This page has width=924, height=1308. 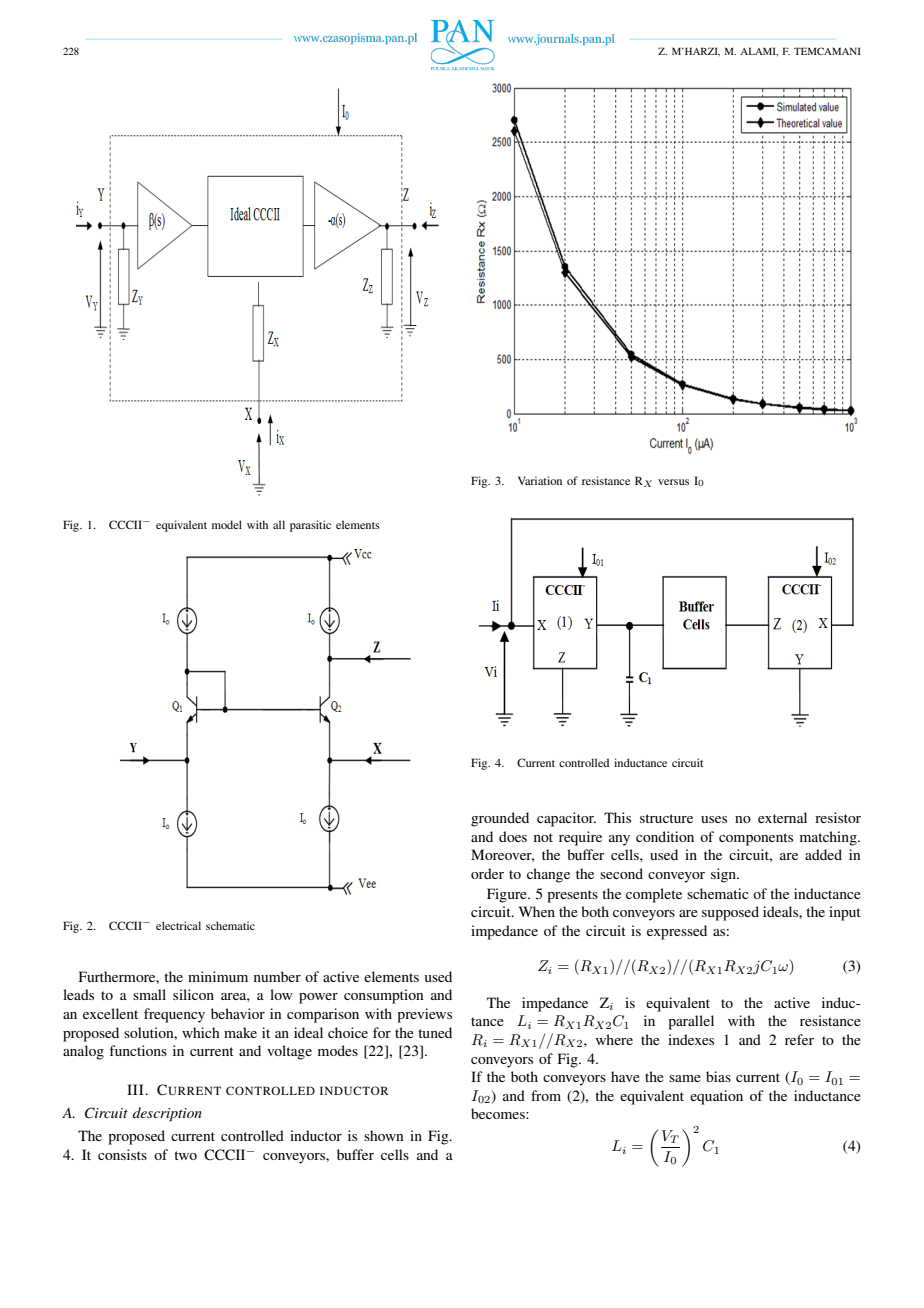 I want to click on external, so click(x=782, y=817).
